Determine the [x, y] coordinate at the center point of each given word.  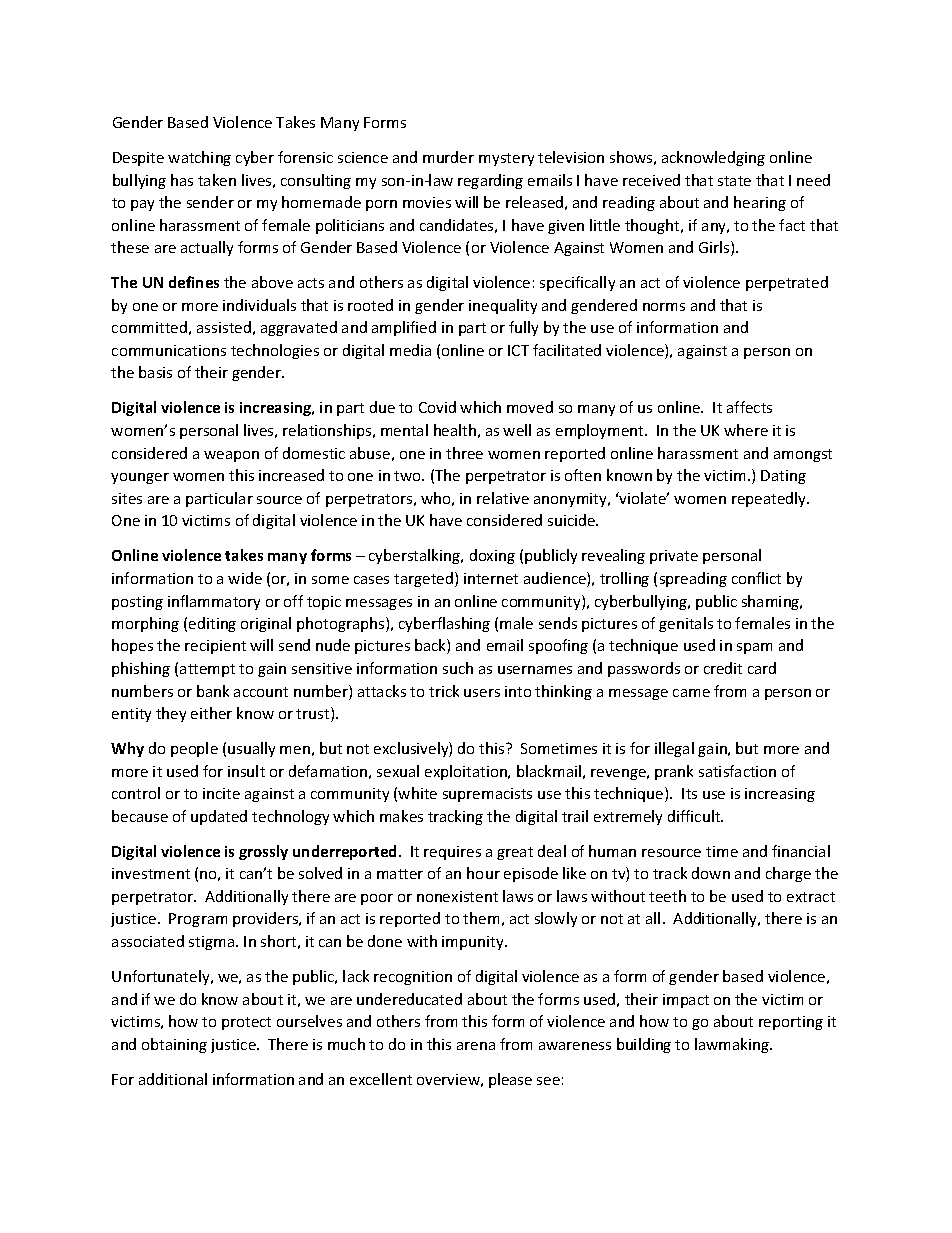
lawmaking [733, 1045]
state [734, 181]
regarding [490, 181]
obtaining [174, 1045]
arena [476, 1046]
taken [217, 180]
